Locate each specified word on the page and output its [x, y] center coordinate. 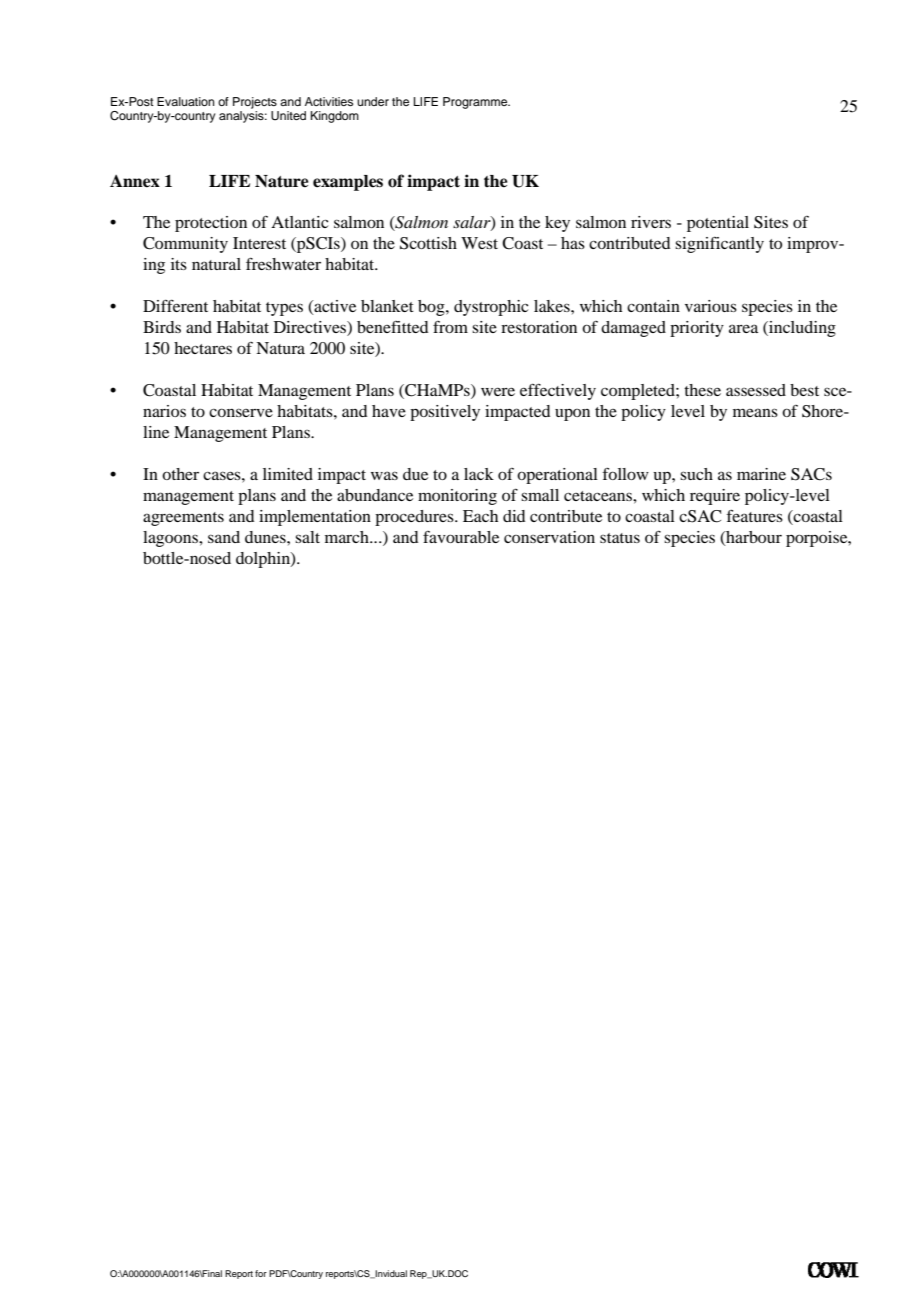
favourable [461, 537]
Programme [476, 103]
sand [224, 537]
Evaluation [186, 101]
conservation [549, 537]
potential [718, 224]
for [261, 1273]
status [620, 538]
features [754, 515]
